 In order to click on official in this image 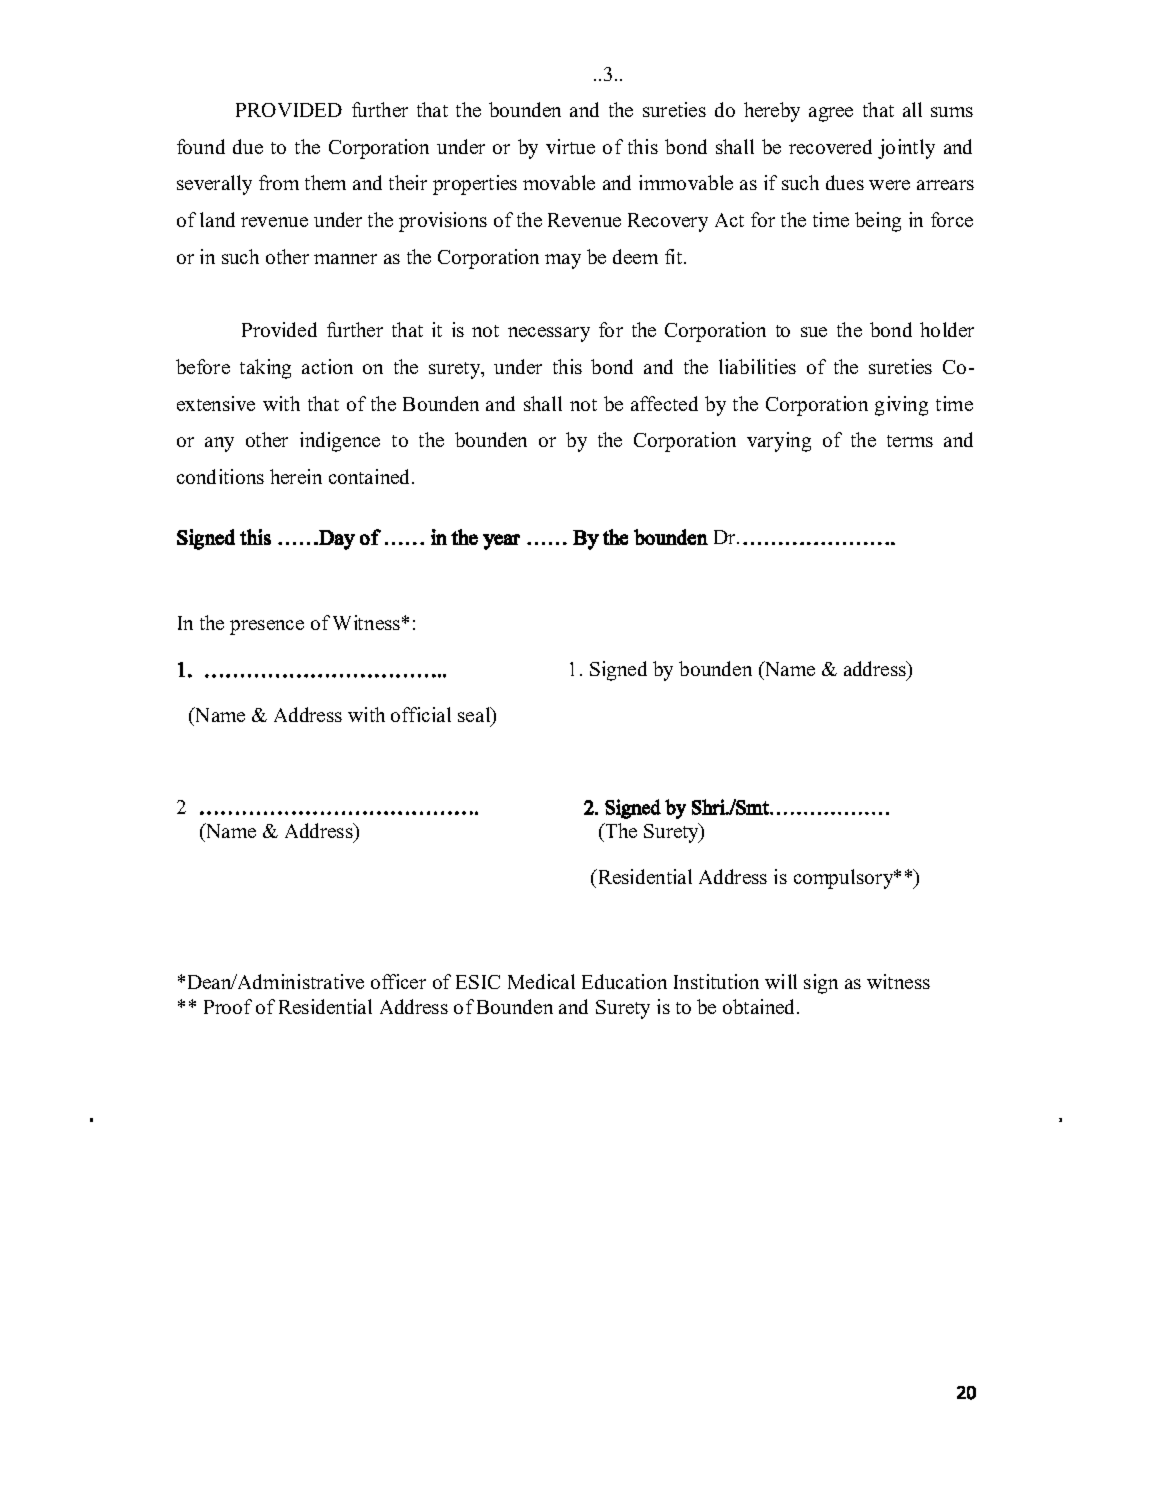, I will do `click(421, 714)`.
